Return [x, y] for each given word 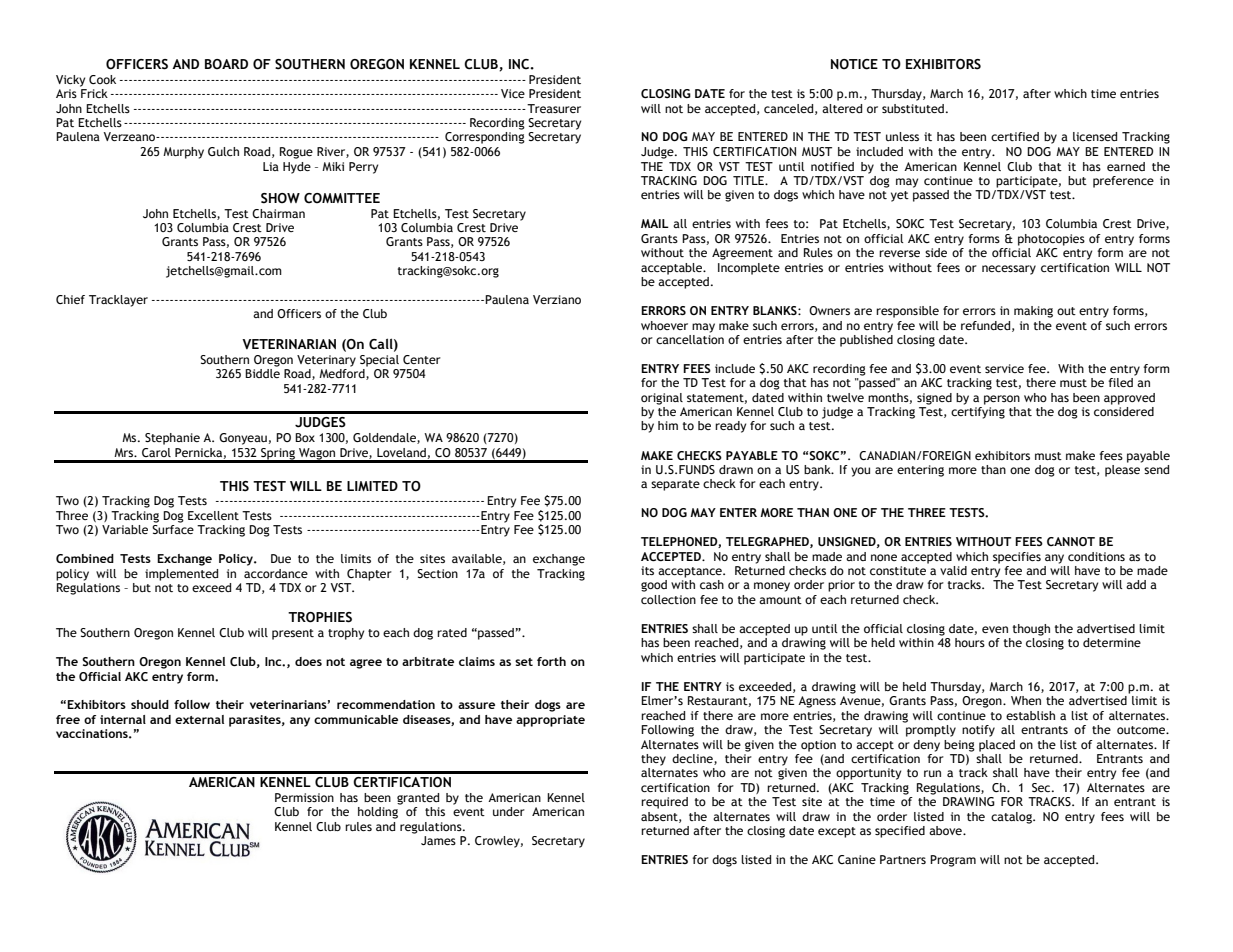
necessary [1009, 270]
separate [675, 485]
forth [551, 661]
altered [842, 108]
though [1031, 630]
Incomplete [749, 269]
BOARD [226, 64]
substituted [913, 108]
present [293, 634]
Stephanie [172, 439]
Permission [304, 797]
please [1122, 471]
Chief [70, 299]
